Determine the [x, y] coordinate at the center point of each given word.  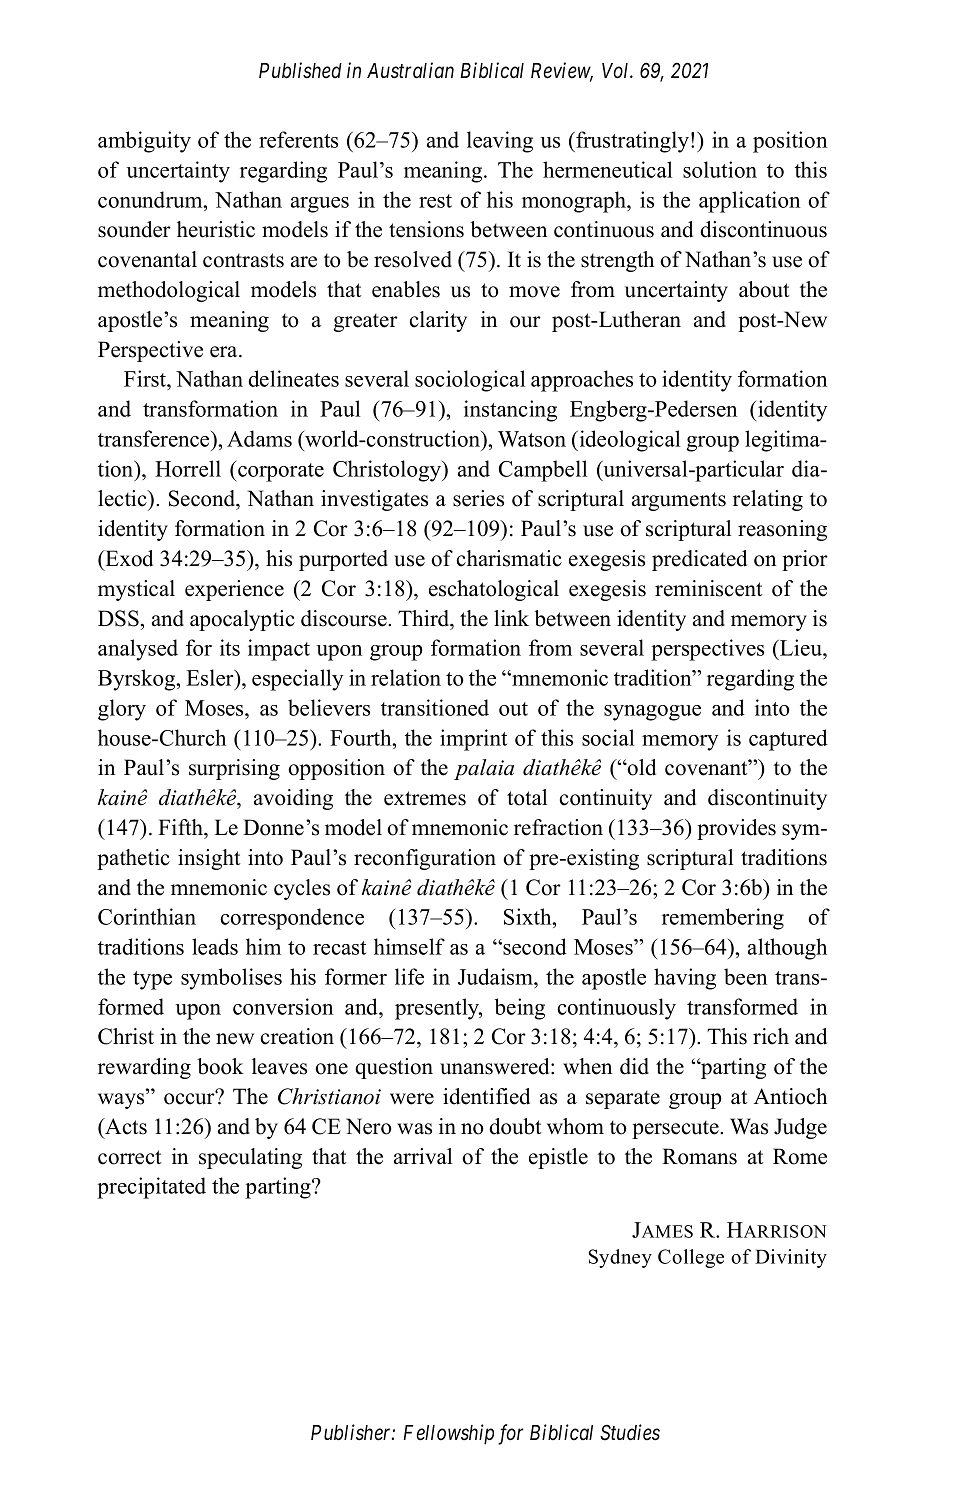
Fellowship [448, 1434]
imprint [473, 740]
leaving [500, 142]
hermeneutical [607, 169]
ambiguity [144, 142]
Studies [630, 1432]
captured [788, 740]
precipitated [151, 1188]
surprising [234, 769]
